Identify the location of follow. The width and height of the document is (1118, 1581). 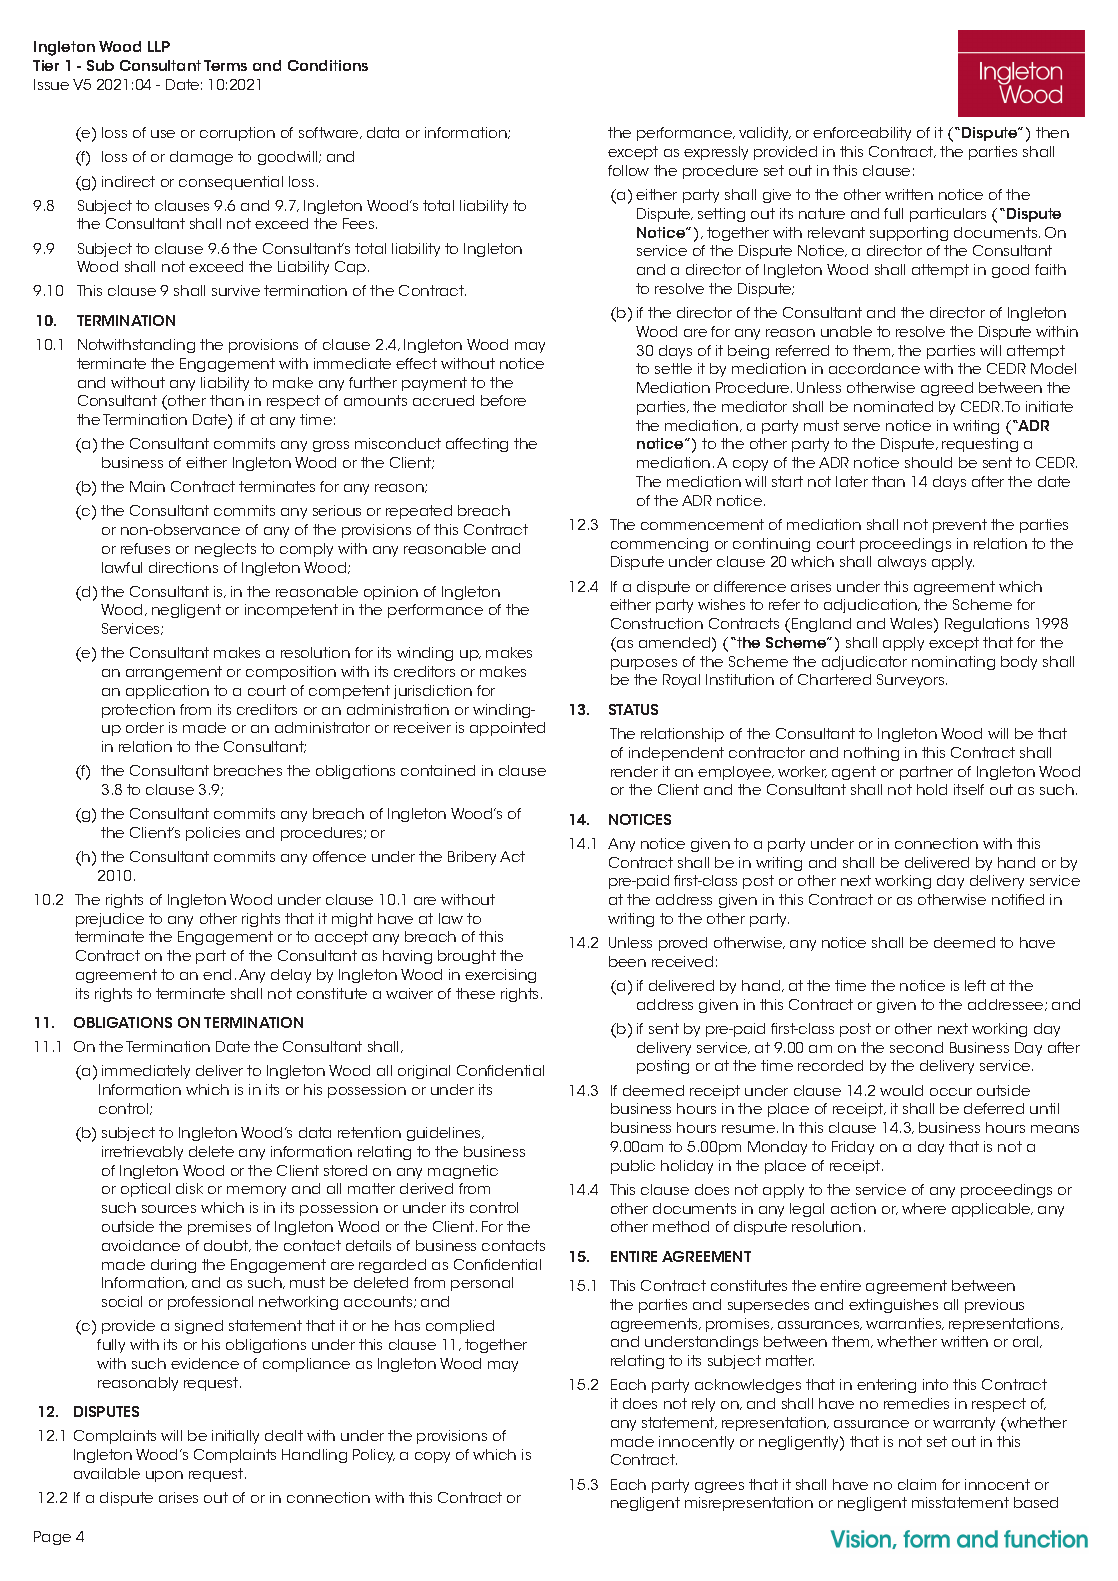
(628, 170).
